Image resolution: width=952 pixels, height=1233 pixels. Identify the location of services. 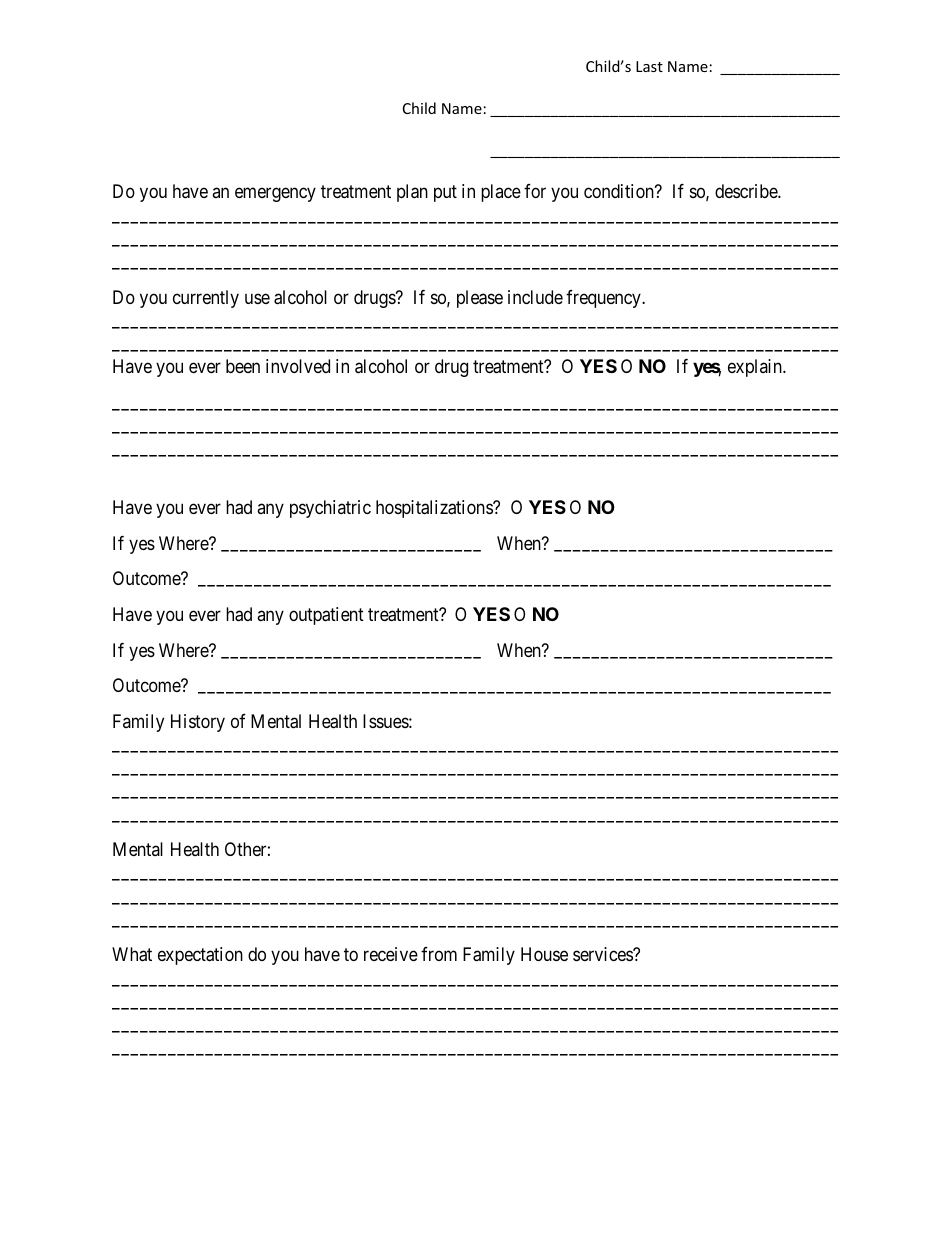
(603, 954).
